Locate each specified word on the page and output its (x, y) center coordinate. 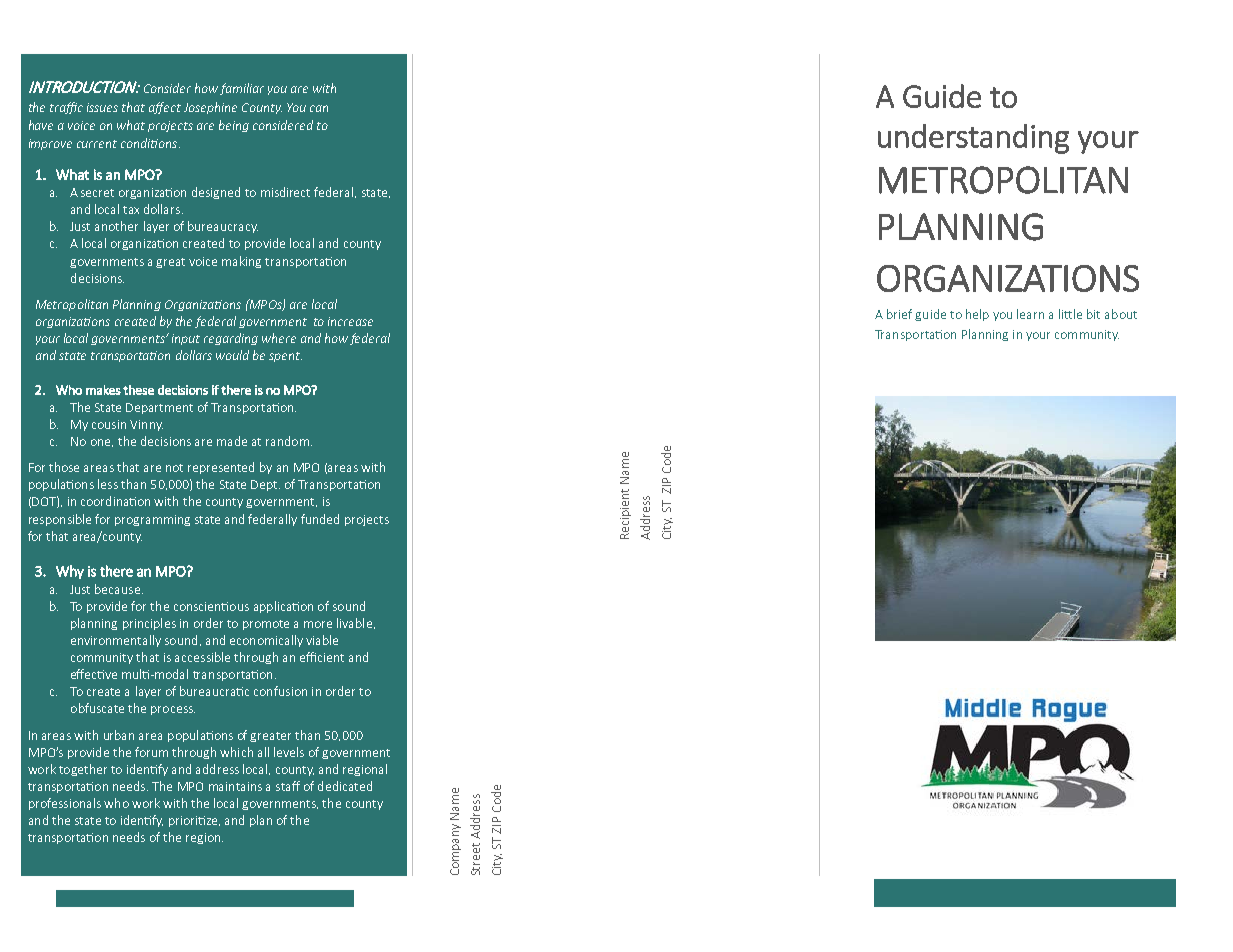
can (319, 108)
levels (289, 752)
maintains (235, 786)
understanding (973, 139)
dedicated (345, 786)
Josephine (210, 108)
